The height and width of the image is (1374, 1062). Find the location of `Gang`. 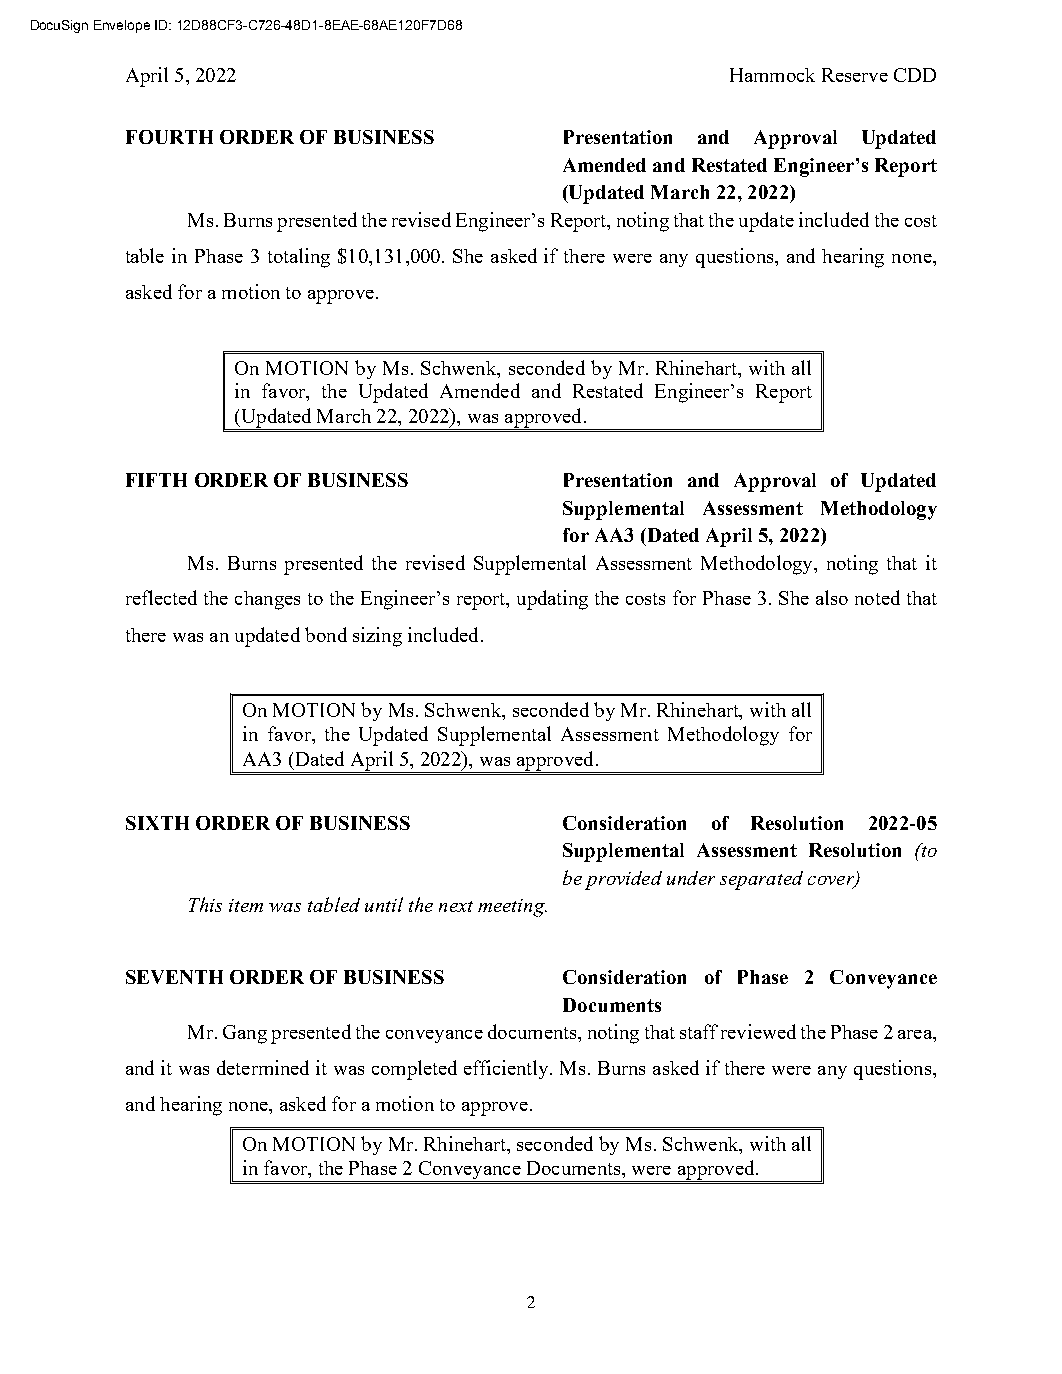

Gang is located at coordinates (245, 1034).
